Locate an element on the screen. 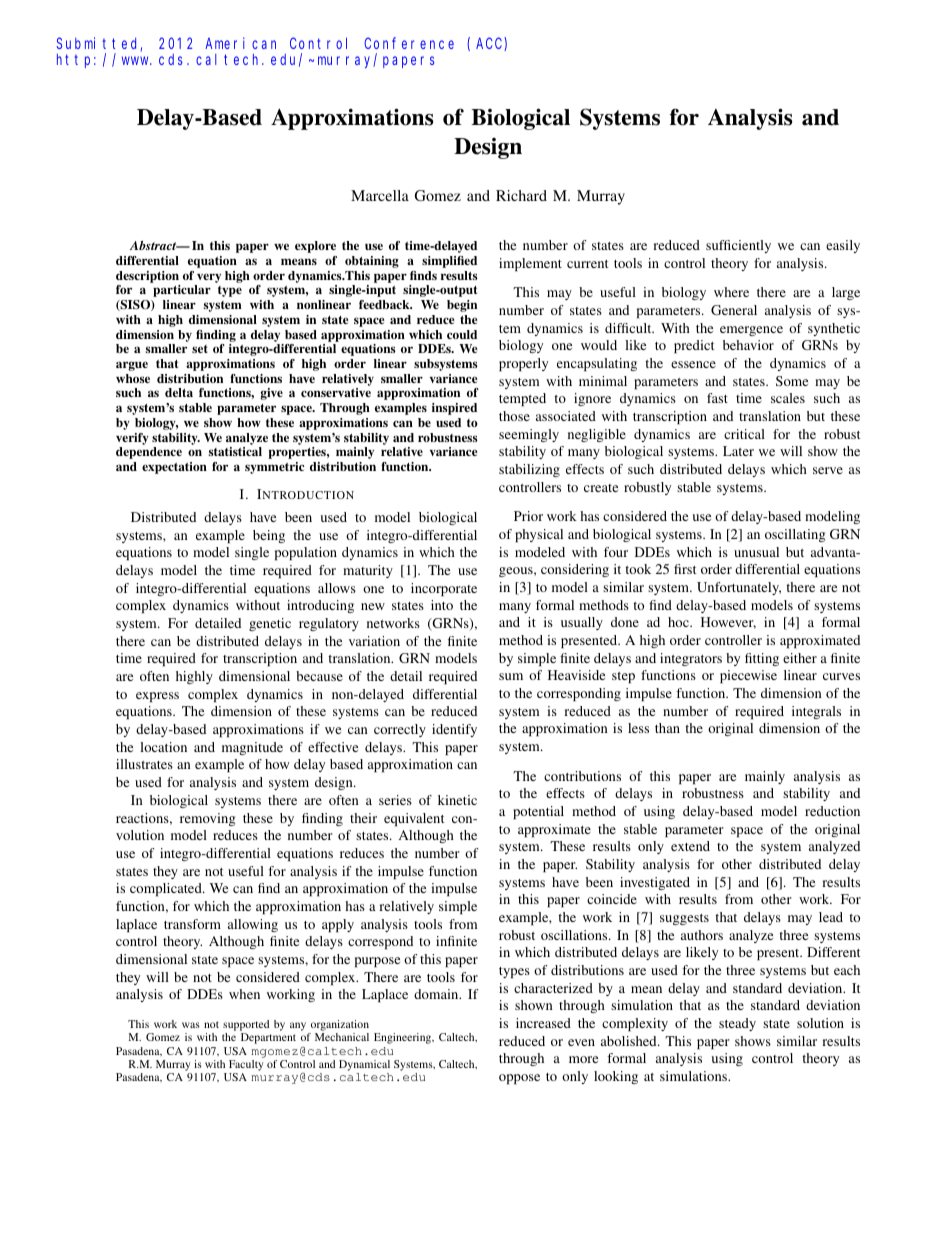 The height and width of the screenshot is (1233, 952). scales is located at coordinates (788, 398).
